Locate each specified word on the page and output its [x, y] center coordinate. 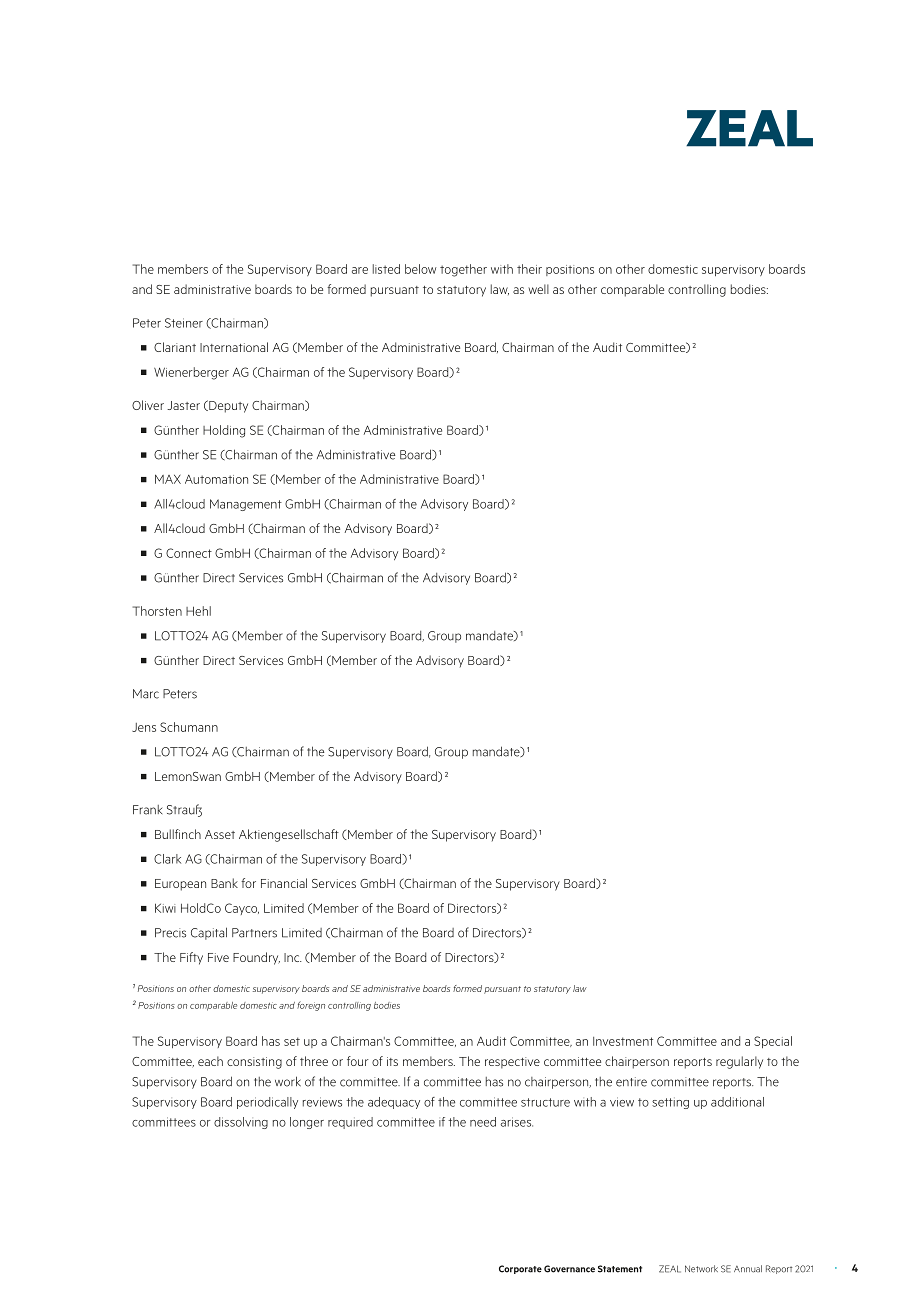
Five [218, 957]
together [463, 270]
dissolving [241, 1123]
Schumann [189, 727]
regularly [739, 1062]
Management [246, 505]
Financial [284, 883]
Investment [623, 1041]
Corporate [520, 1269]
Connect [189, 553]
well [538, 289]
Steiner [184, 323]
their [529, 269]
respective [512, 1063]
